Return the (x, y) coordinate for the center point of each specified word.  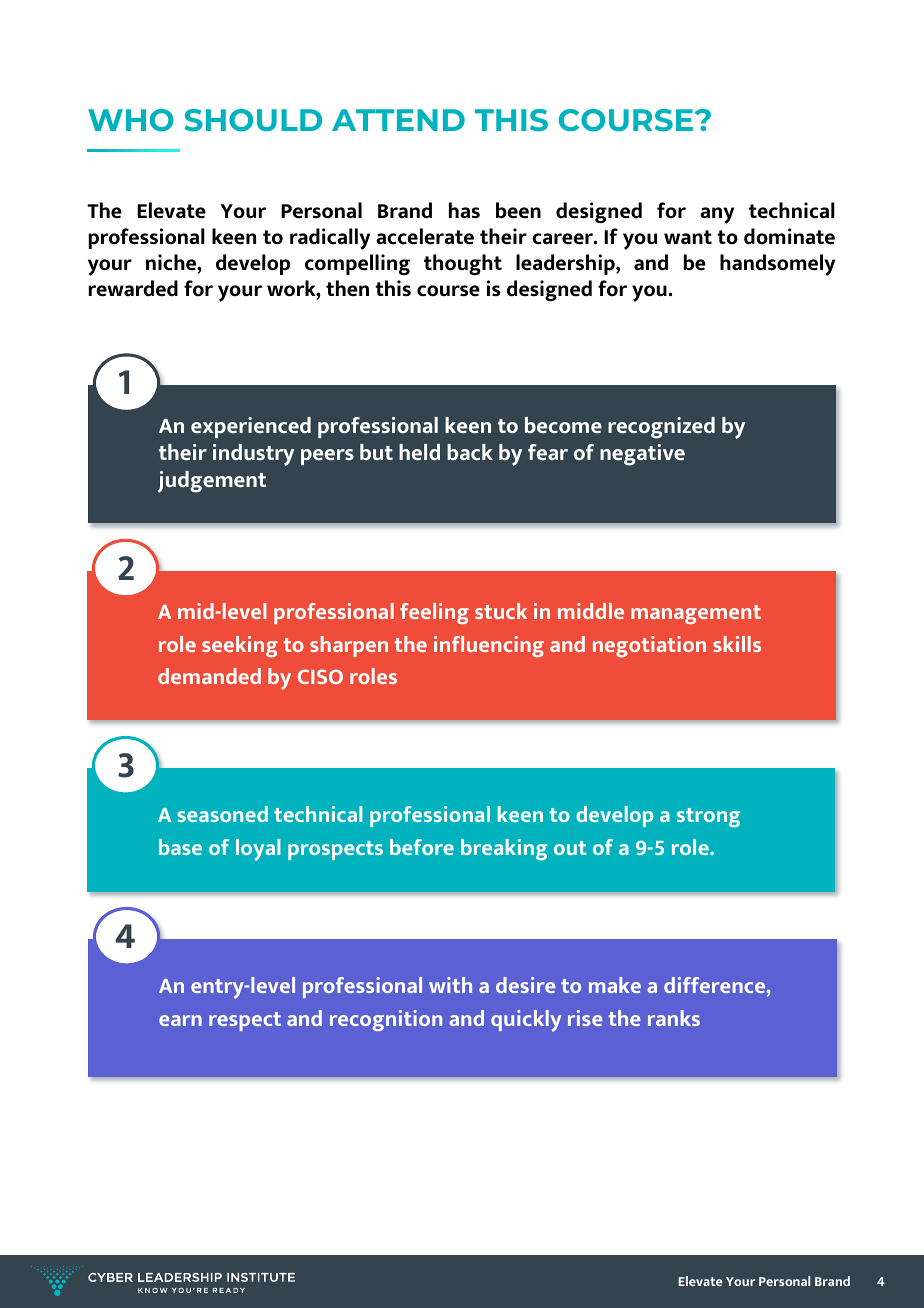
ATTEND (398, 120)
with (450, 985)
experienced (251, 427)
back (470, 452)
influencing (489, 646)
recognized (661, 428)
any (717, 215)
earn (180, 1020)
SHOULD (253, 120)
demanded (209, 676)
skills (737, 644)
